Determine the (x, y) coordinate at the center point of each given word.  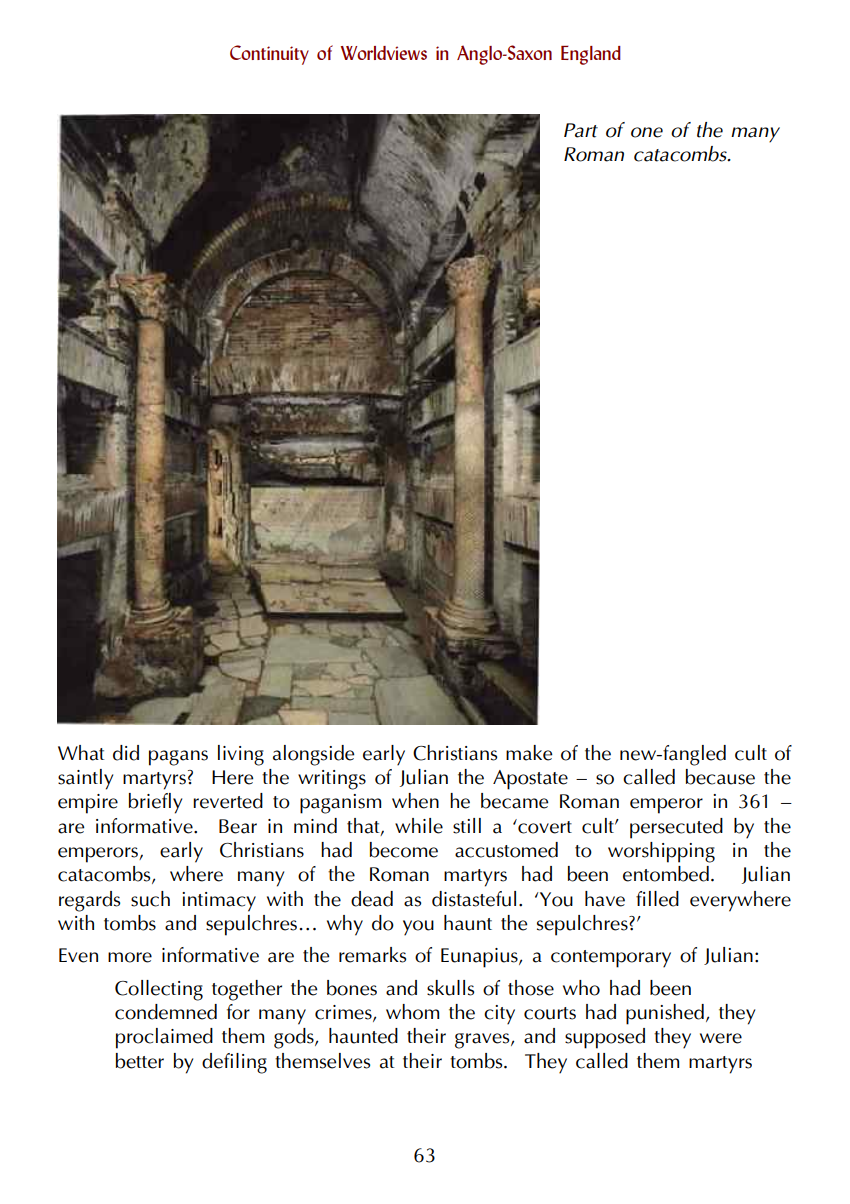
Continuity (269, 55)
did (126, 753)
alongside (314, 755)
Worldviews (384, 53)
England (591, 55)
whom (412, 1012)
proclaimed (164, 1038)
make (529, 753)
